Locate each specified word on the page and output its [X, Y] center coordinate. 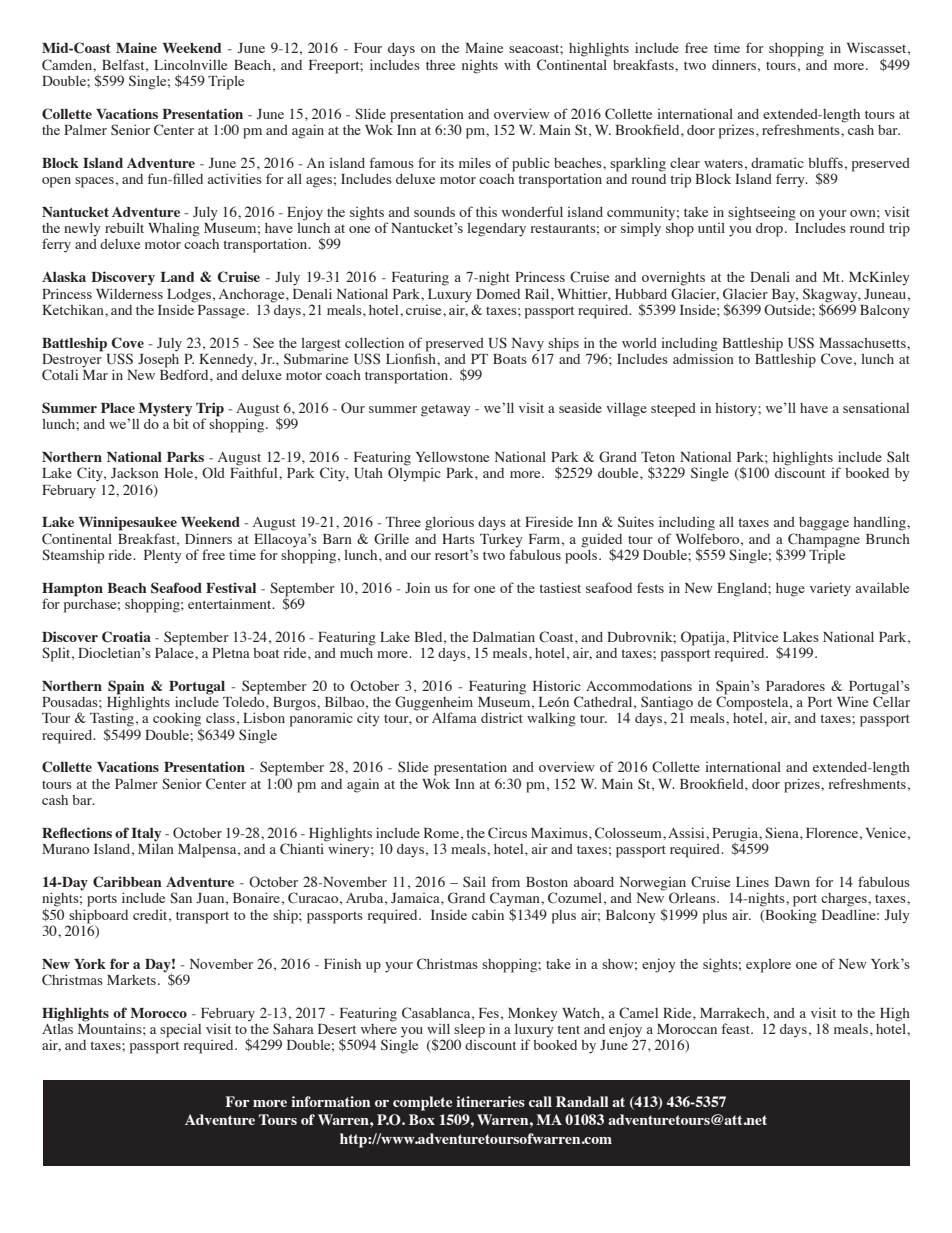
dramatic [777, 163]
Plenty [163, 556]
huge [790, 590]
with [517, 65]
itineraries [490, 1101]
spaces [94, 182]
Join [417, 587]
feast [737, 1028]
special [180, 1030]
